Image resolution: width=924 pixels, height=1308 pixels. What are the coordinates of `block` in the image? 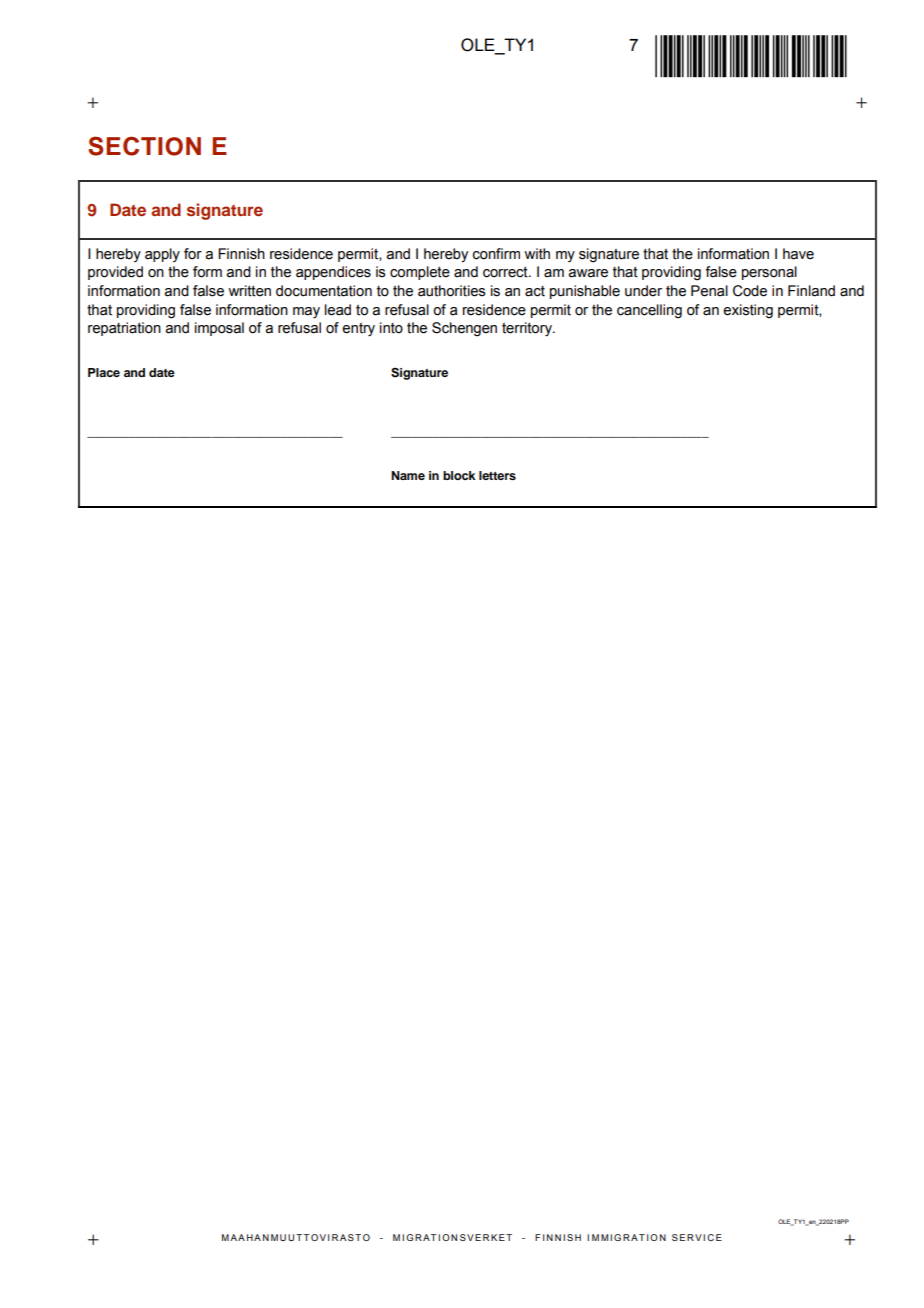 It's located at (459, 475).
